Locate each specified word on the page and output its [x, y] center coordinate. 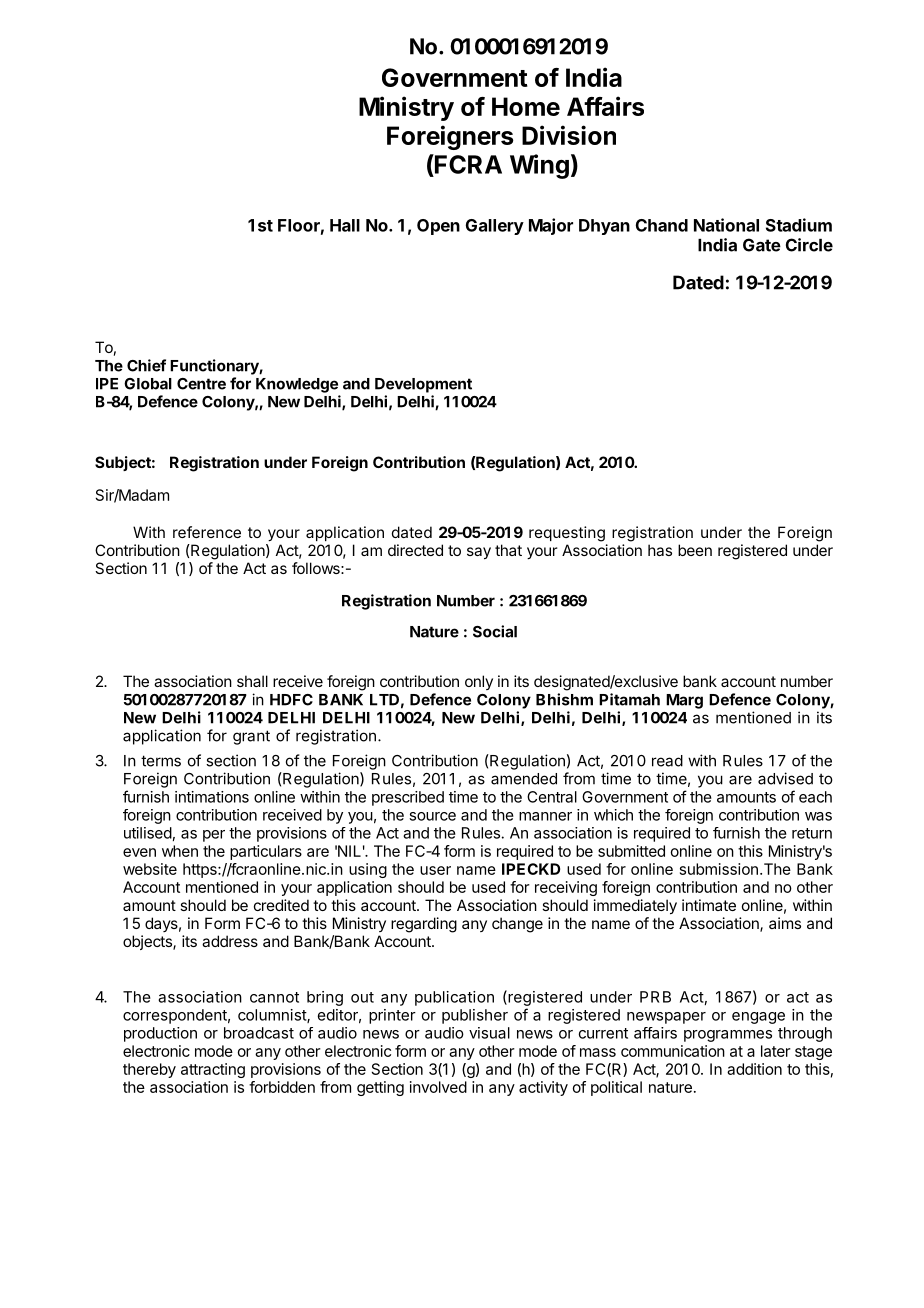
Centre [201, 384]
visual [489, 1033]
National [726, 225]
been [695, 550]
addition [754, 1069]
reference [207, 532]
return [812, 833]
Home [526, 106]
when [180, 851]
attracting [213, 1070]
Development [423, 385]
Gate [762, 245]
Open [438, 227]
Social [495, 631]
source [432, 816]
